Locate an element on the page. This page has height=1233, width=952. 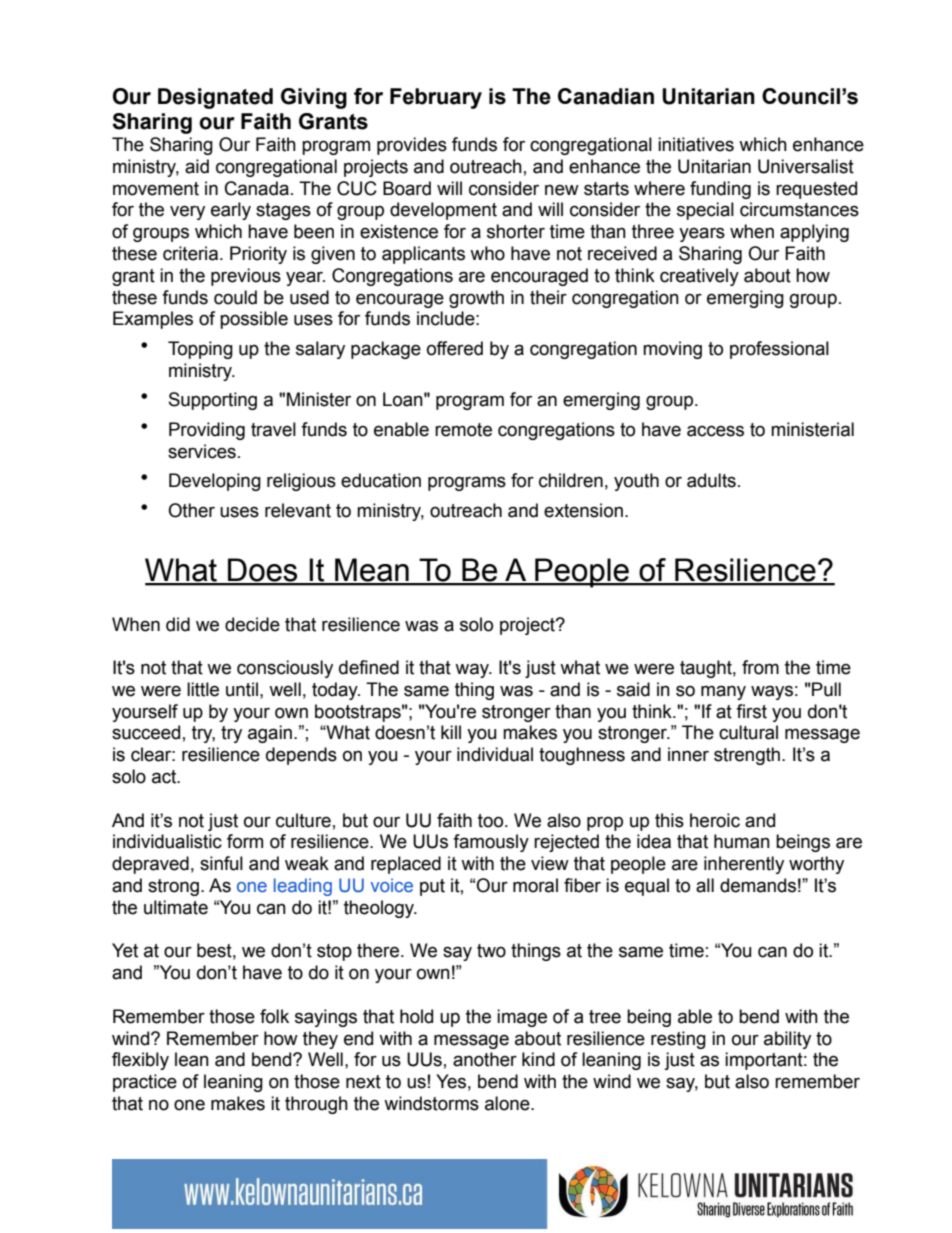
could is located at coordinates (235, 297).
